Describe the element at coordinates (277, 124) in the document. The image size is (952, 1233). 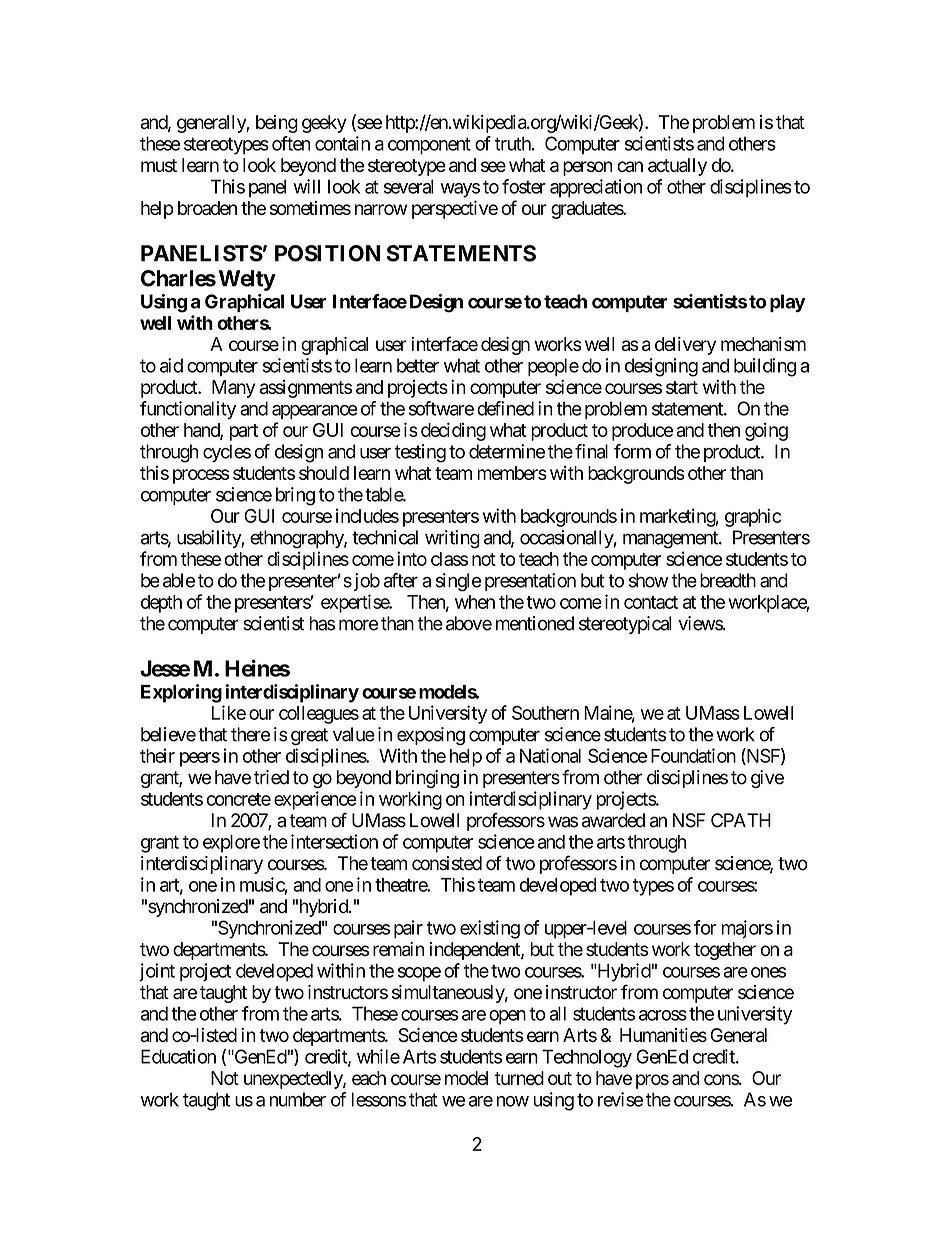
I see `being` at that location.
